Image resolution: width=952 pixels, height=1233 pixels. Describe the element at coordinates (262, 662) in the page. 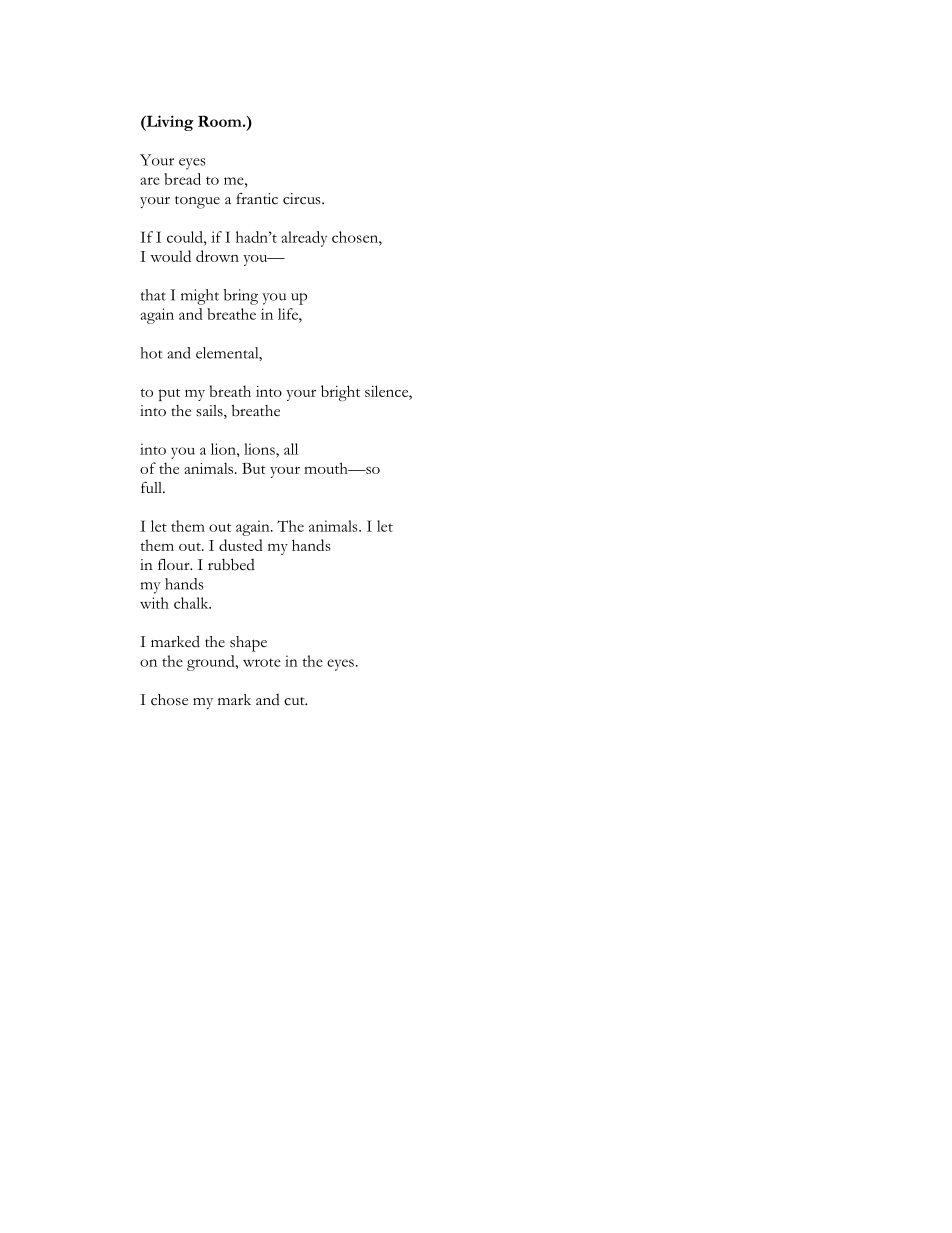

I see `wrote` at that location.
